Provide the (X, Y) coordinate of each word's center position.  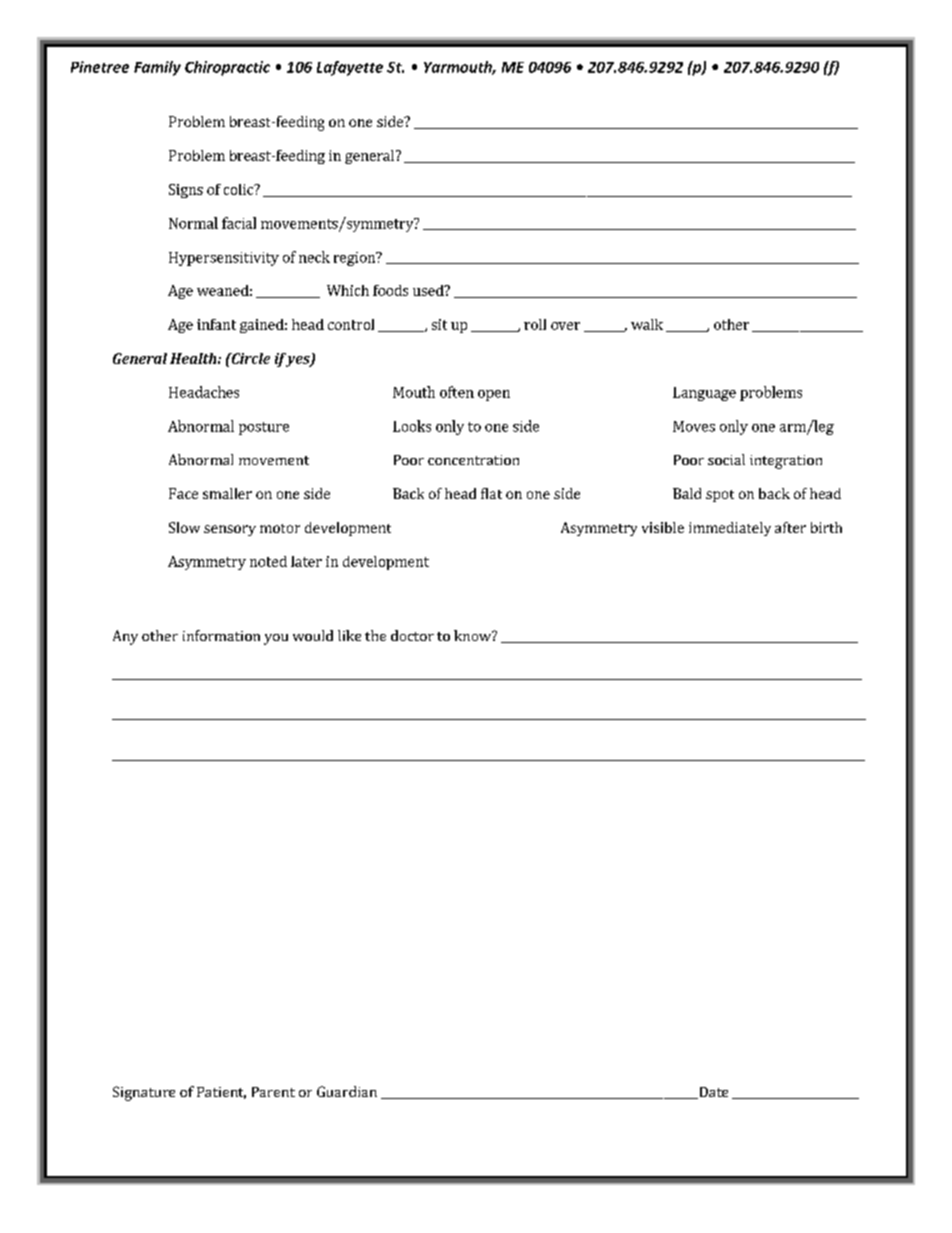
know (473, 635)
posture (264, 428)
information (221, 635)
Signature (144, 1093)
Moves (694, 426)
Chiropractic (227, 68)
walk (647, 324)
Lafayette (350, 68)
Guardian (347, 1091)
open (494, 395)
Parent (273, 1092)
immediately (730, 529)
